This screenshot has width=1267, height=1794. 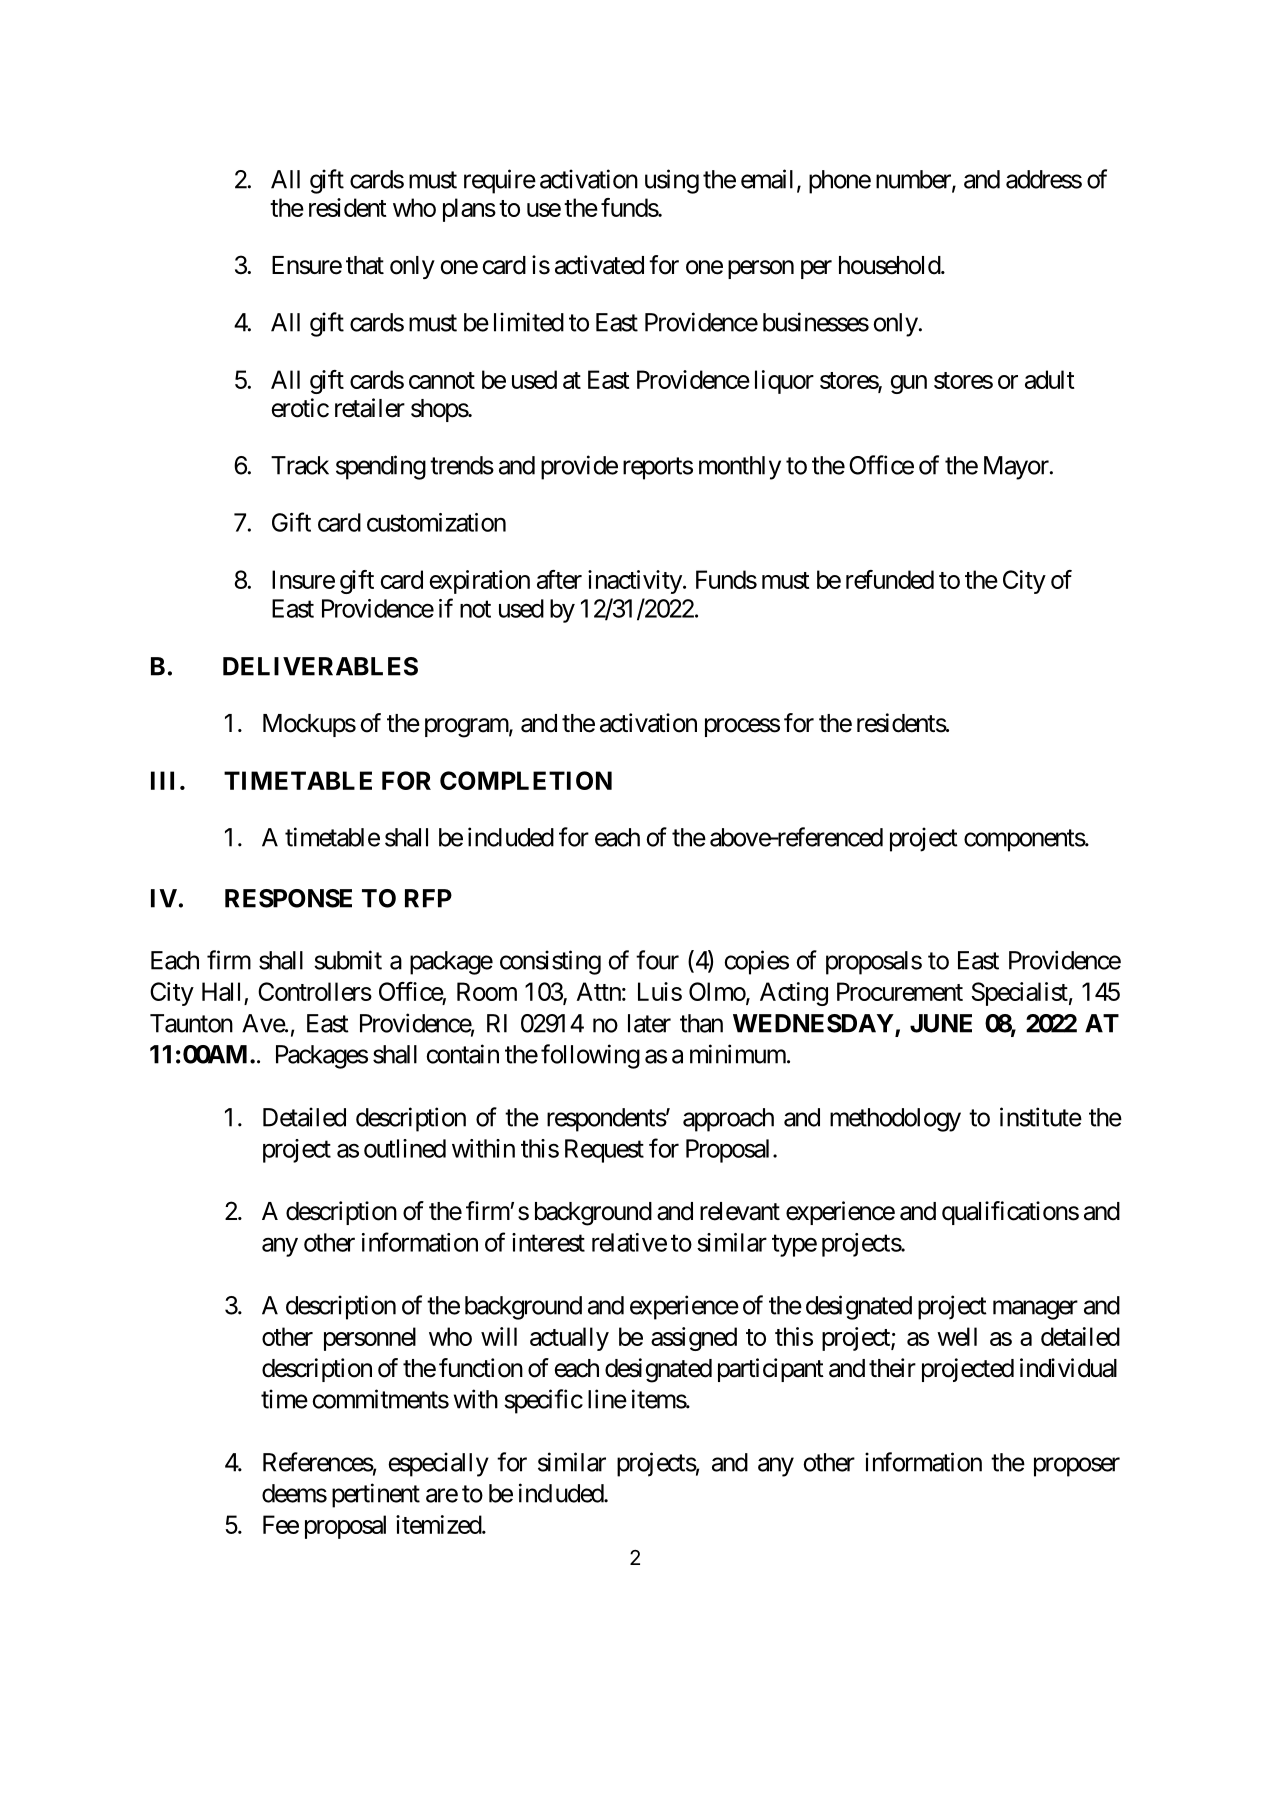 I want to click on monthly, so click(x=740, y=468).
